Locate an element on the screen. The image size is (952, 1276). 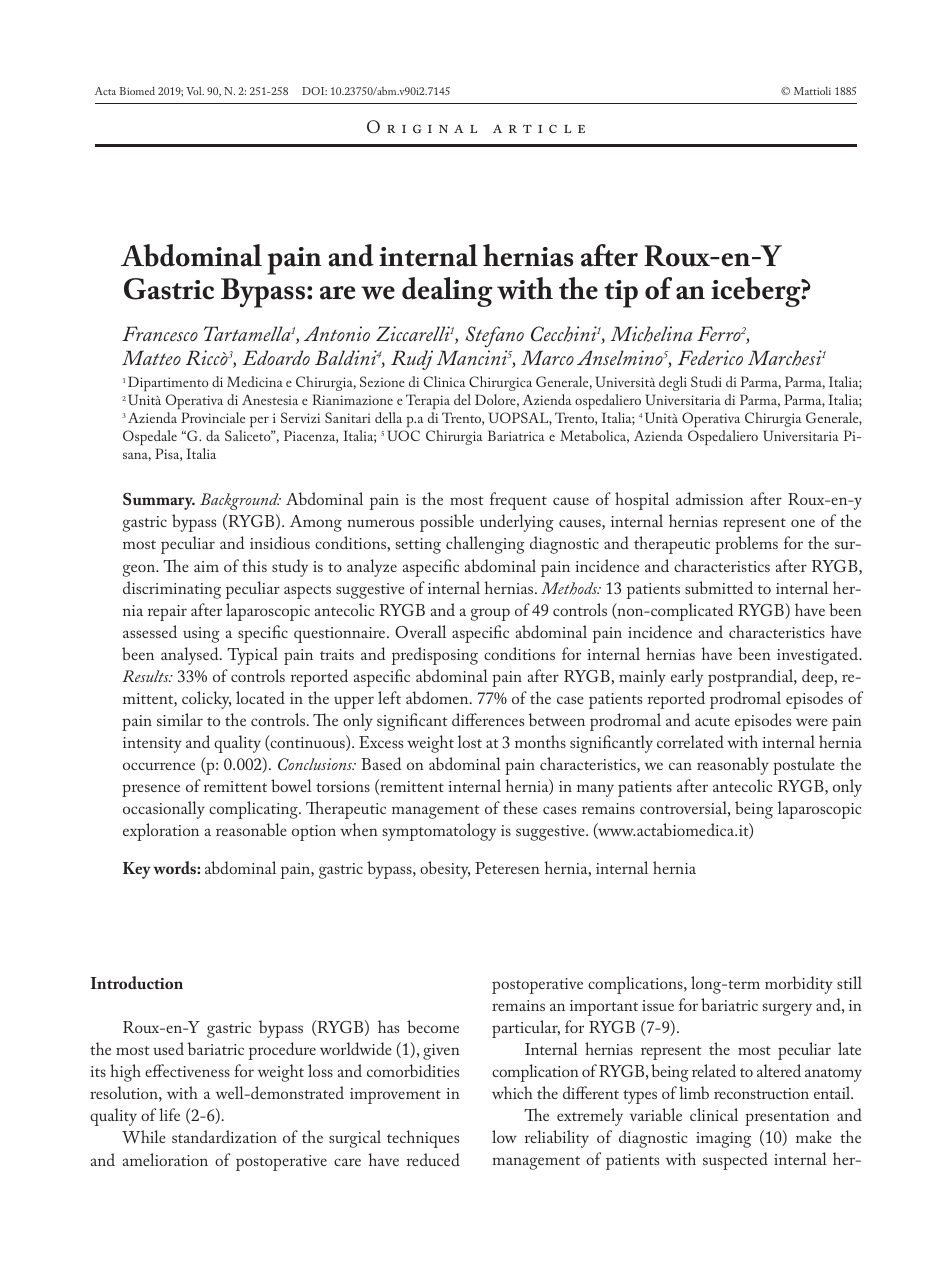
Vol is located at coordinates (195, 90).
